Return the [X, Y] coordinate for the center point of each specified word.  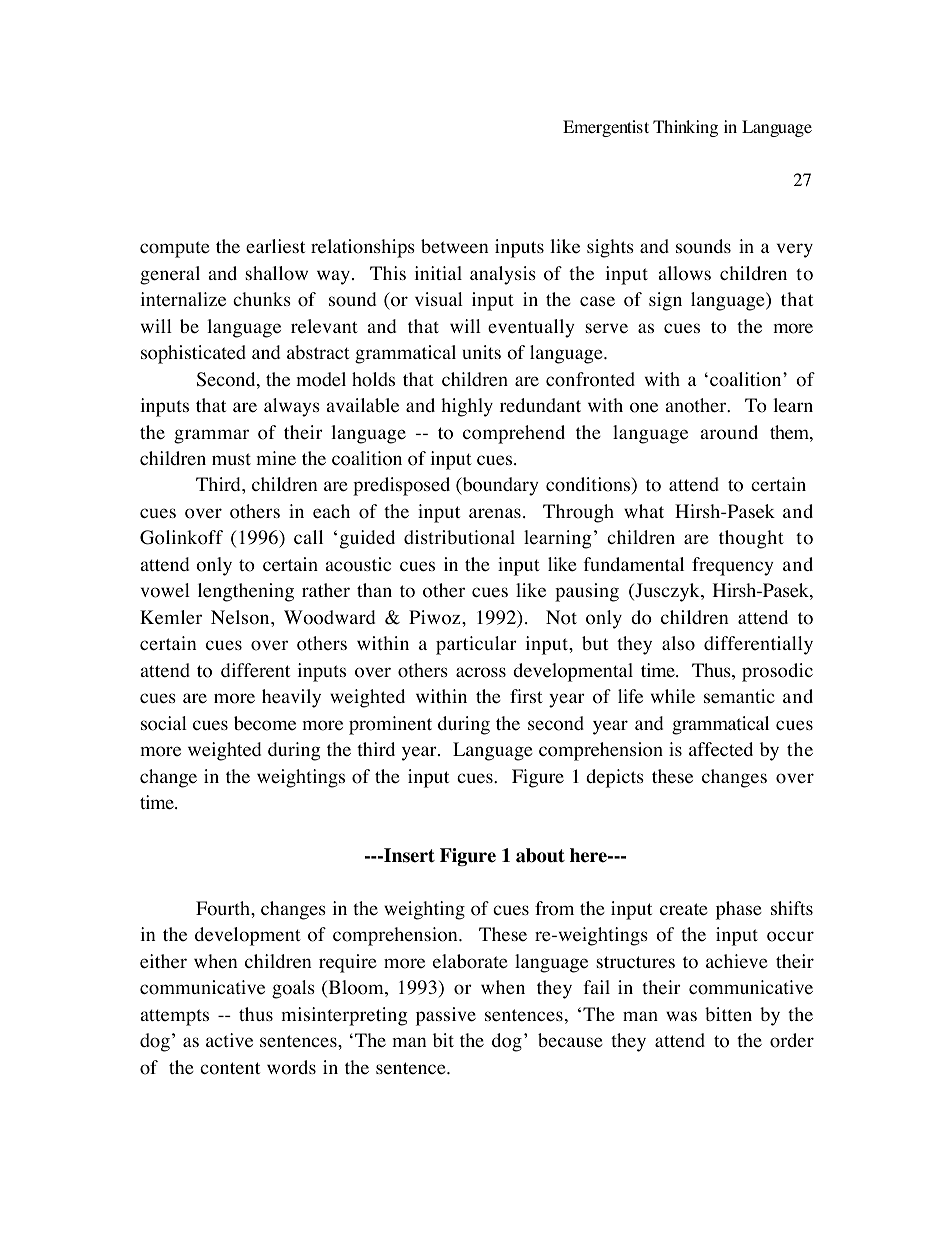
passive [446, 1016]
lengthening [246, 592]
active [229, 1040]
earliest [275, 246]
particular [476, 645]
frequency [733, 566]
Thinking [685, 128]
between [454, 246]
